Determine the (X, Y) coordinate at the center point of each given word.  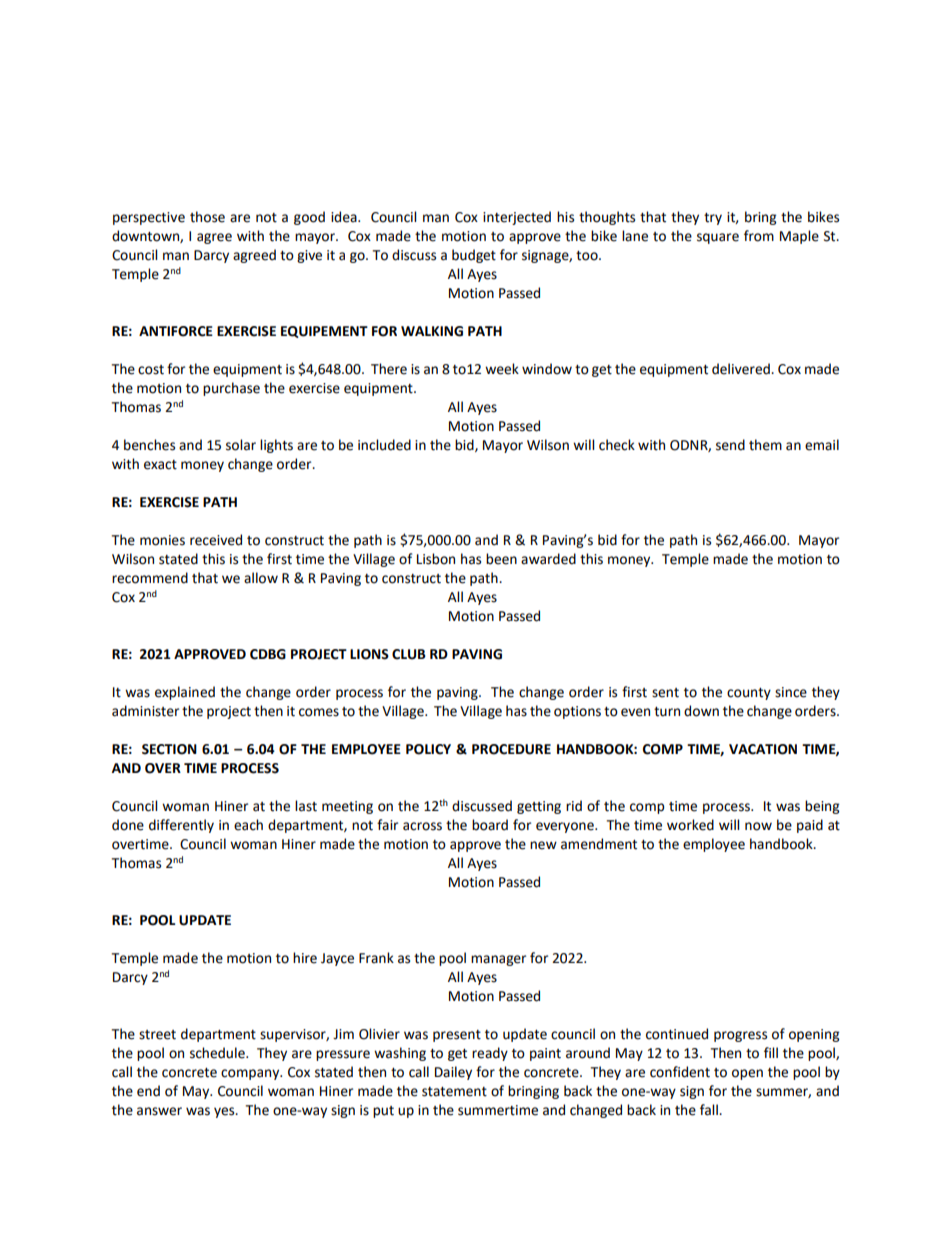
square (718, 238)
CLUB (409, 654)
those (207, 217)
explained (185, 693)
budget (474, 256)
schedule (218, 1053)
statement (454, 1092)
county (749, 694)
